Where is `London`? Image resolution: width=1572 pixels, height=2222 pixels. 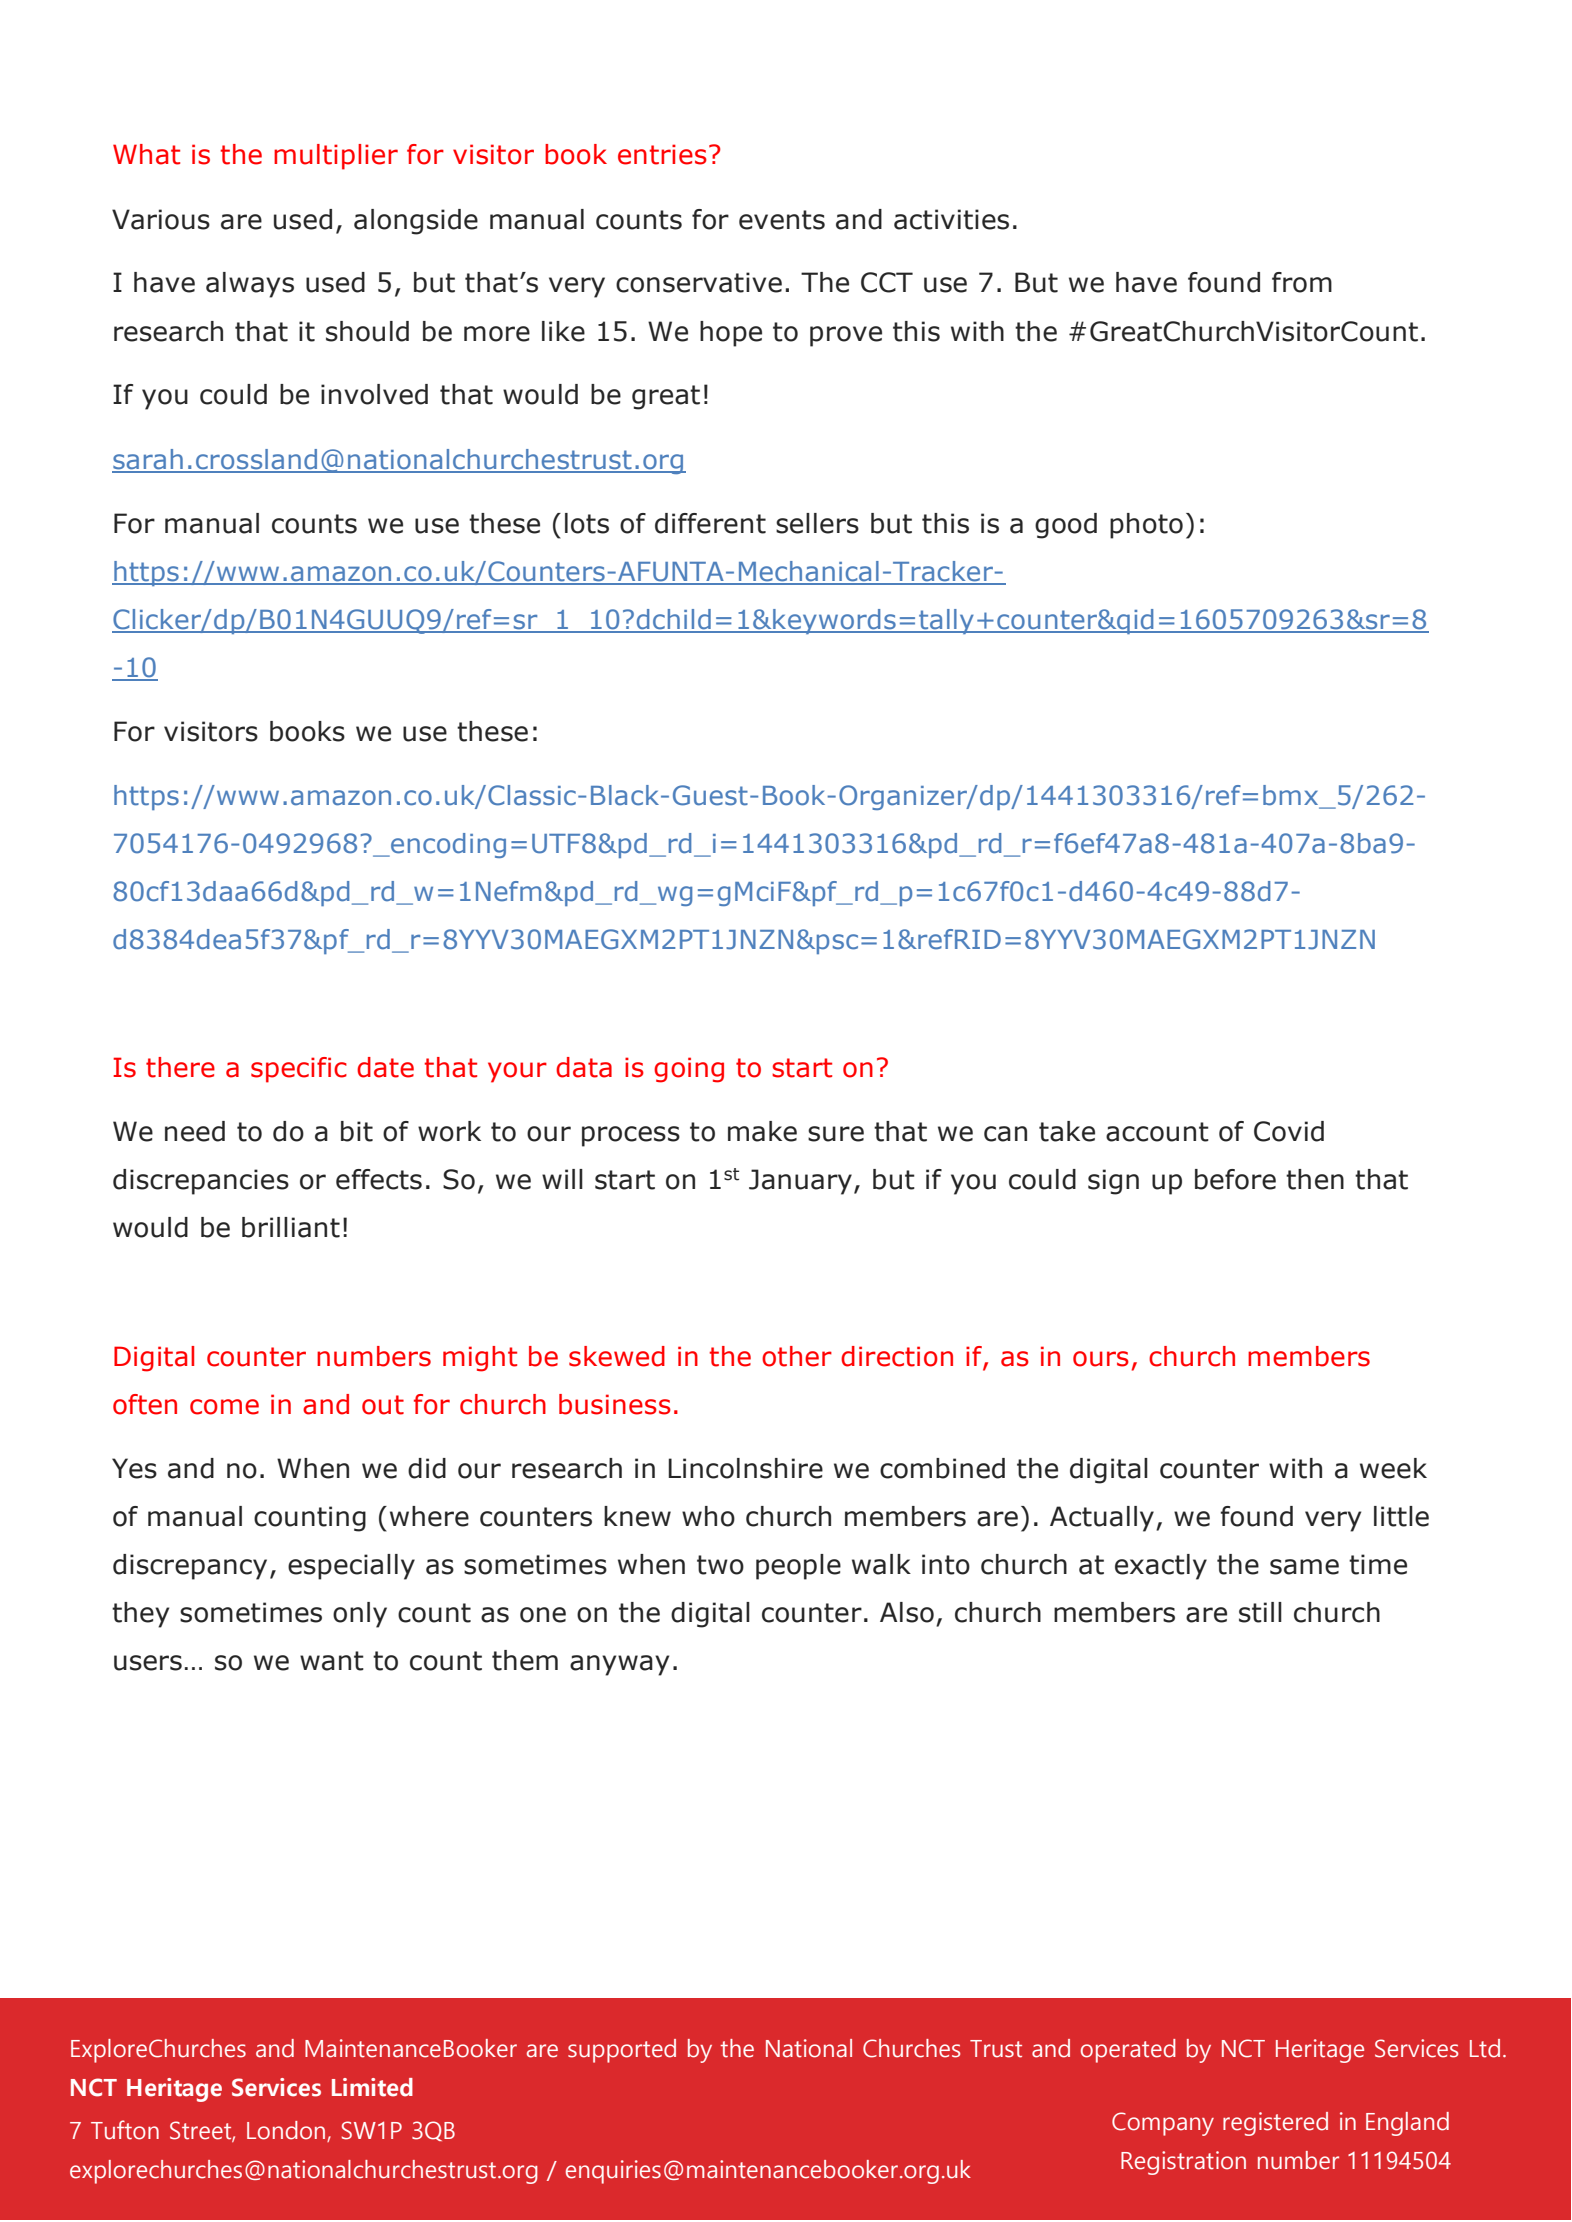
London is located at coordinates (286, 2130).
